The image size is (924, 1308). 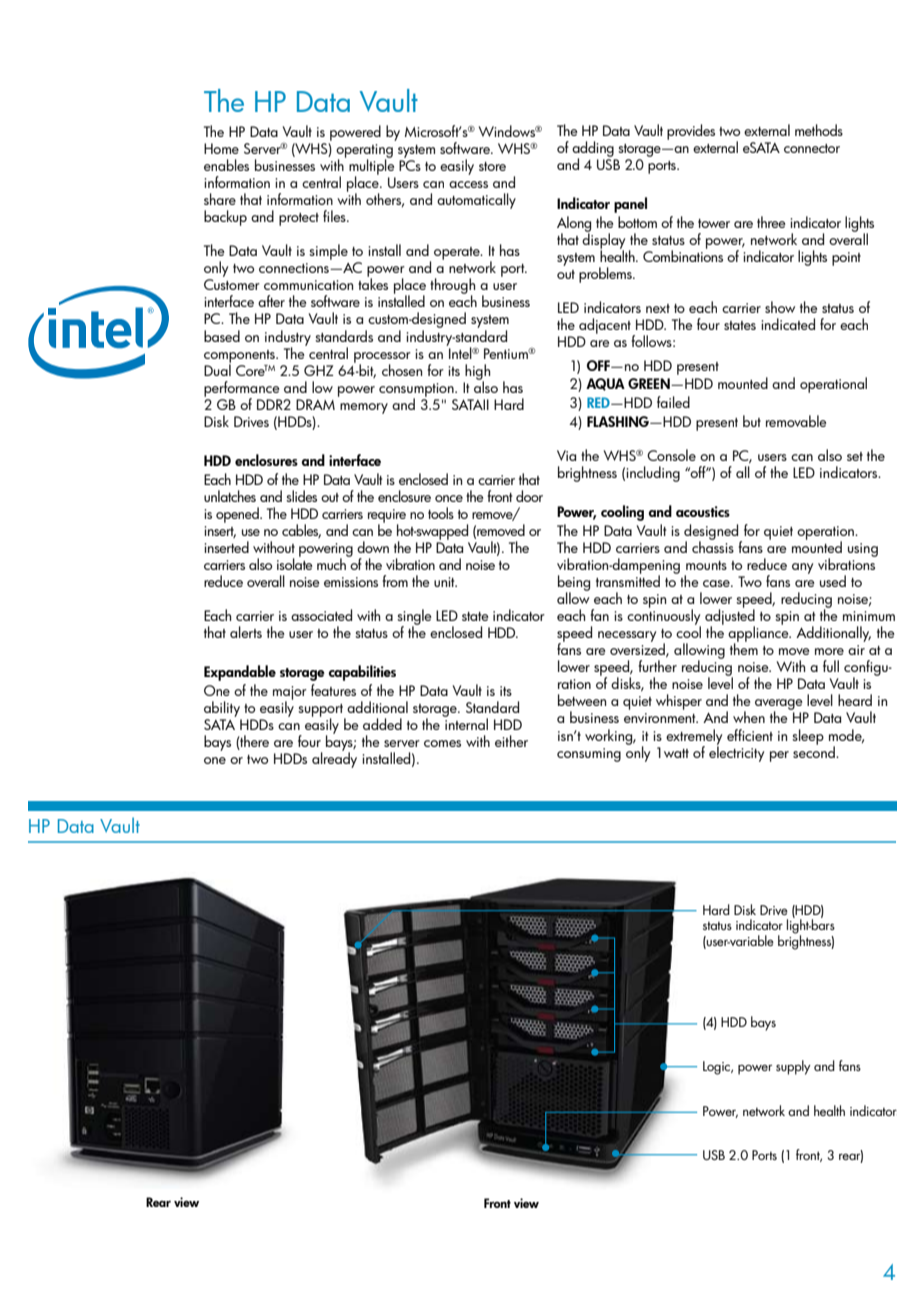 What do you see at coordinates (593, 150) in the page?
I see `adding` at bounding box center [593, 150].
